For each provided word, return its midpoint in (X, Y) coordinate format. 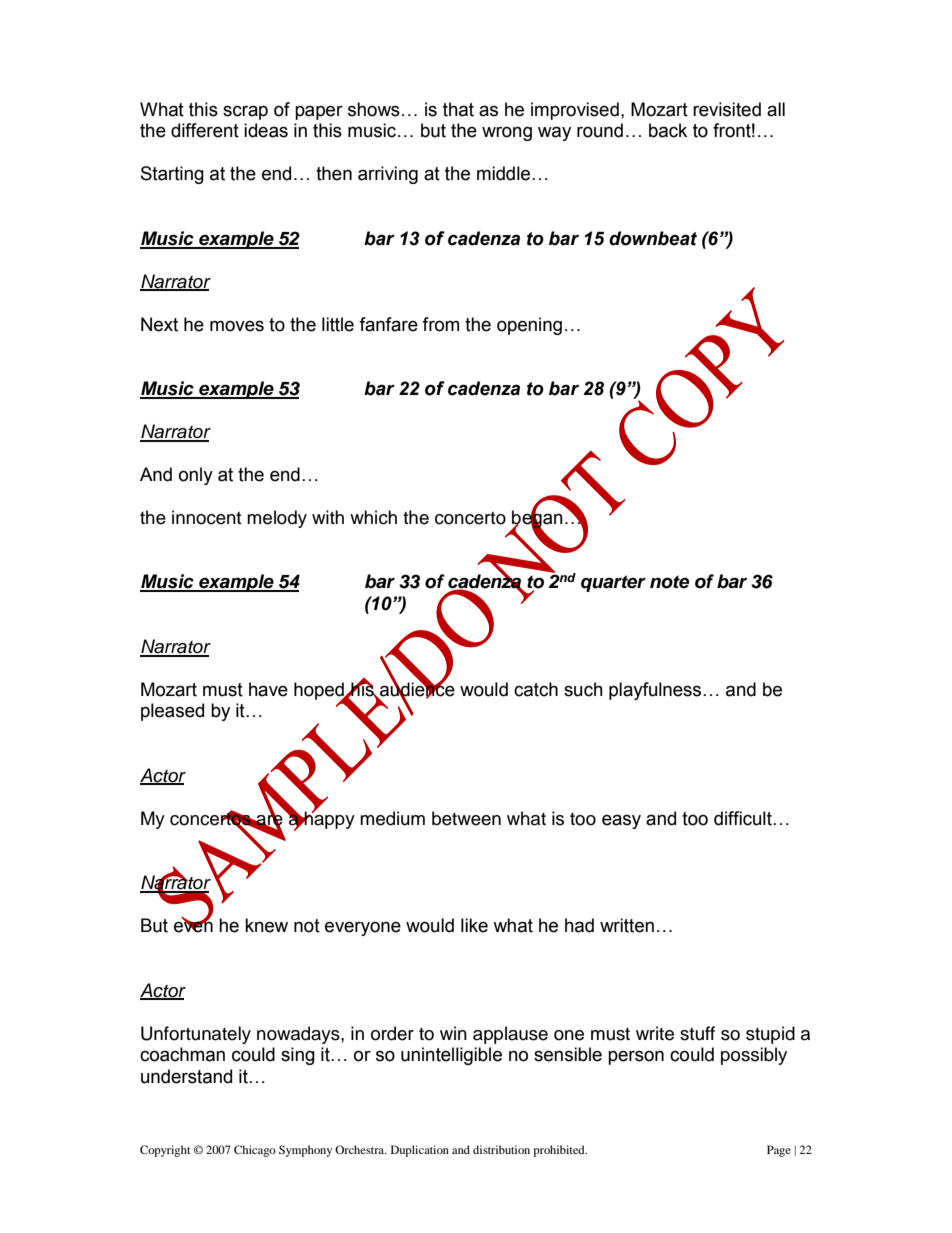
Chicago (255, 1151)
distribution (501, 1149)
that (458, 109)
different (205, 130)
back (668, 130)
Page (779, 1151)
